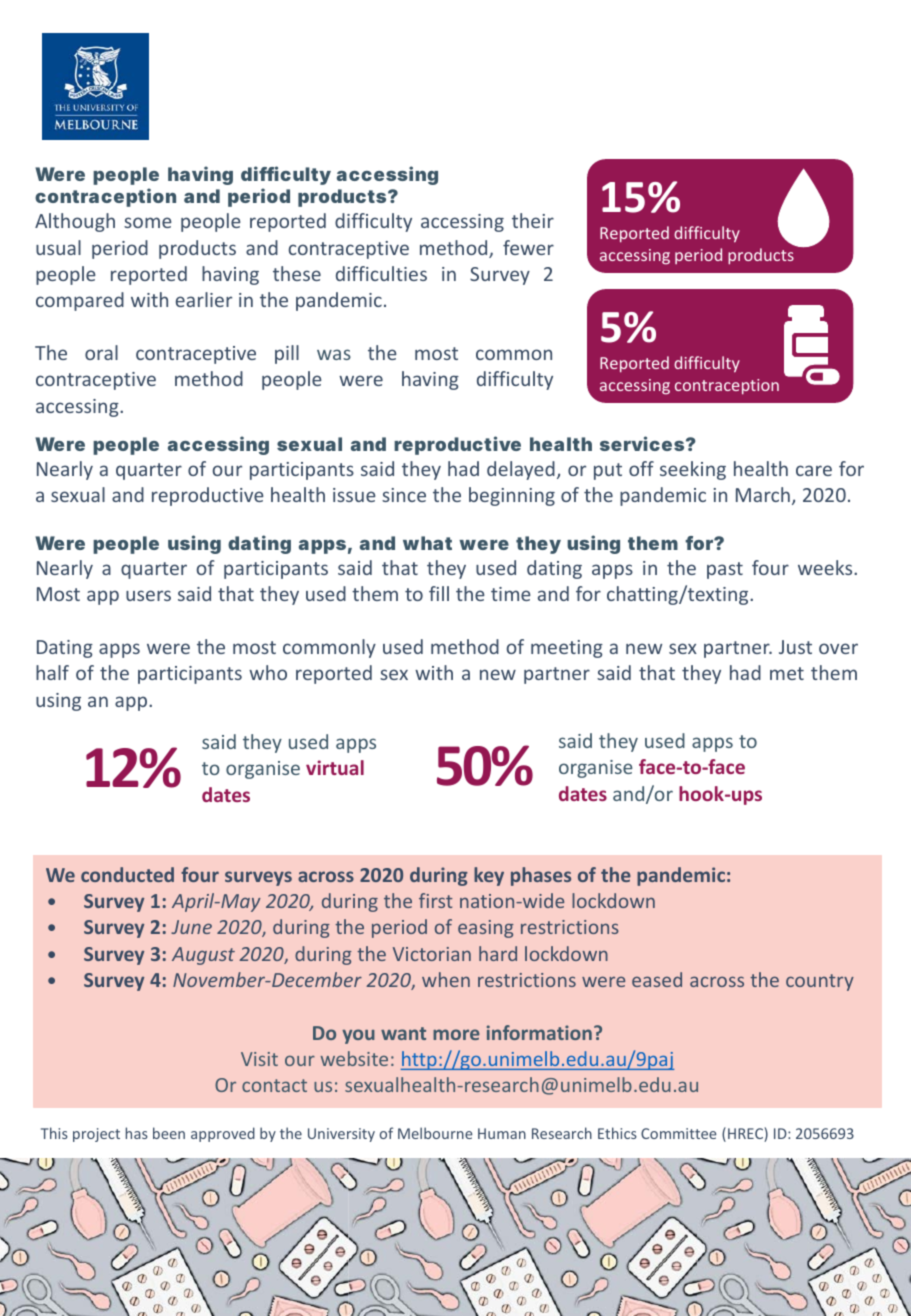 The image size is (911, 1316). What do you see at coordinates (528, 247) in the screenshot?
I see `fewer` at bounding box center [528, 247].
